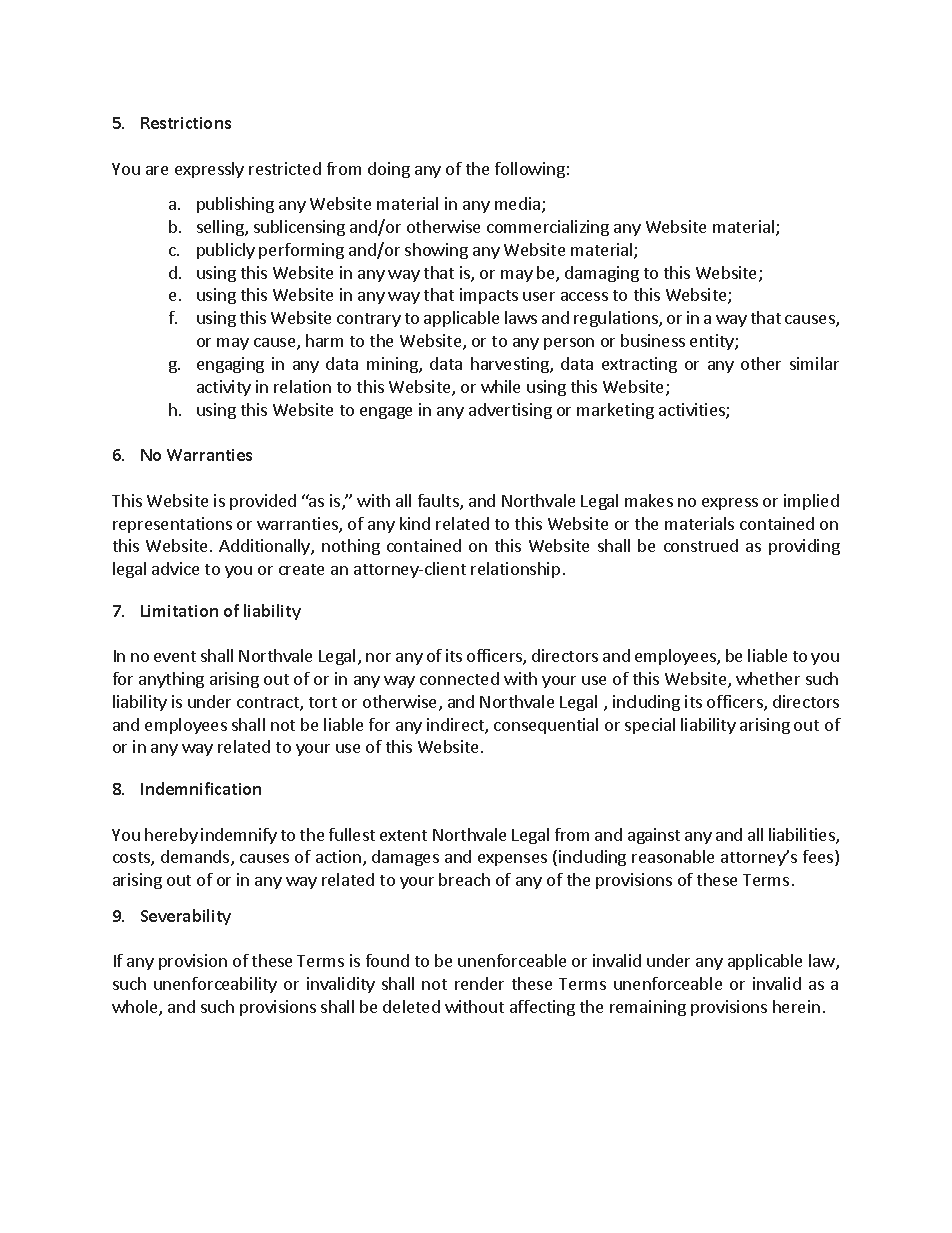  Describe the element at coordinates (456, 726) in the screenshot. I see `indirect` at that location.
